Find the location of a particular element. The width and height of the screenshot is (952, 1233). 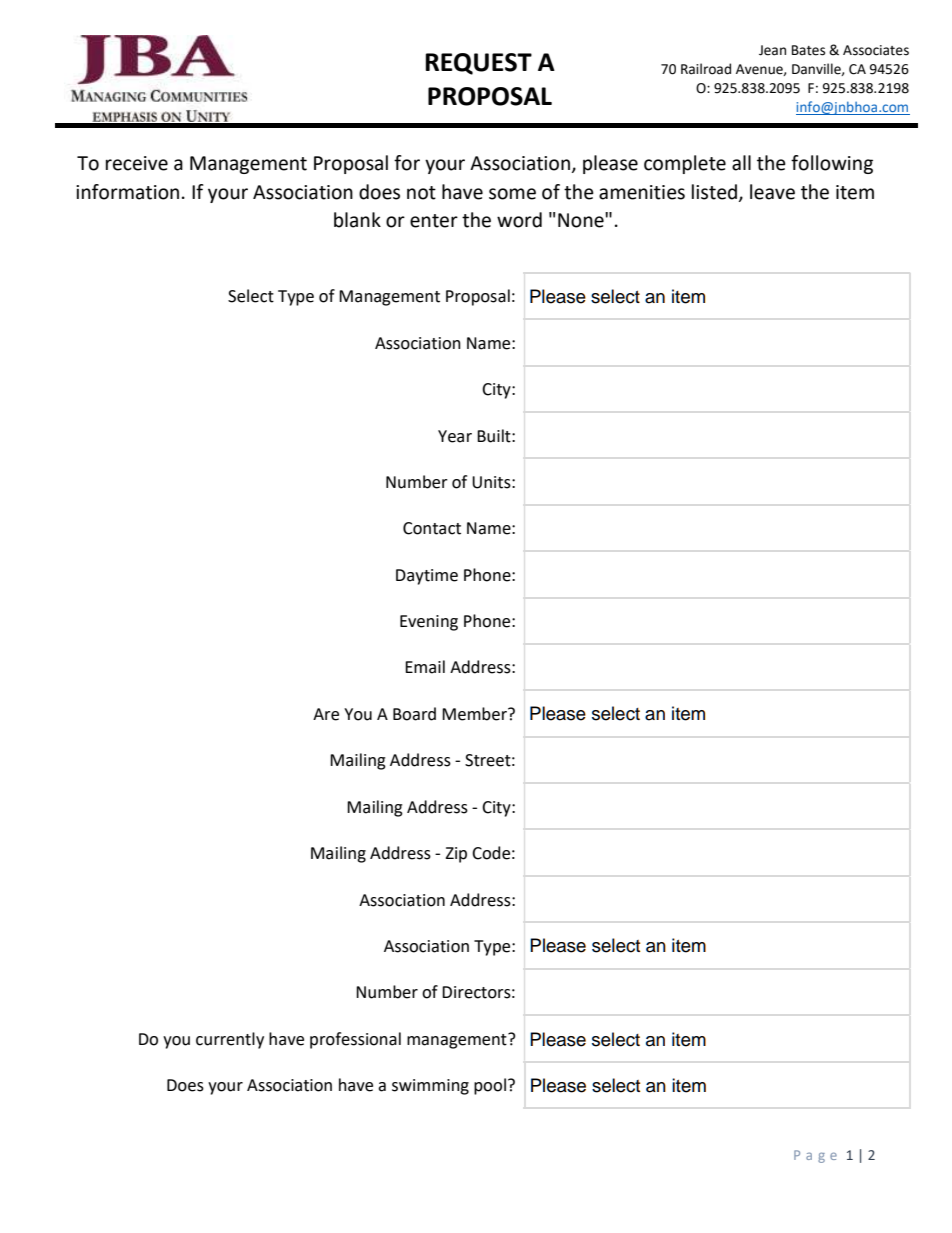

leave is located at coordinates (772, 192).
